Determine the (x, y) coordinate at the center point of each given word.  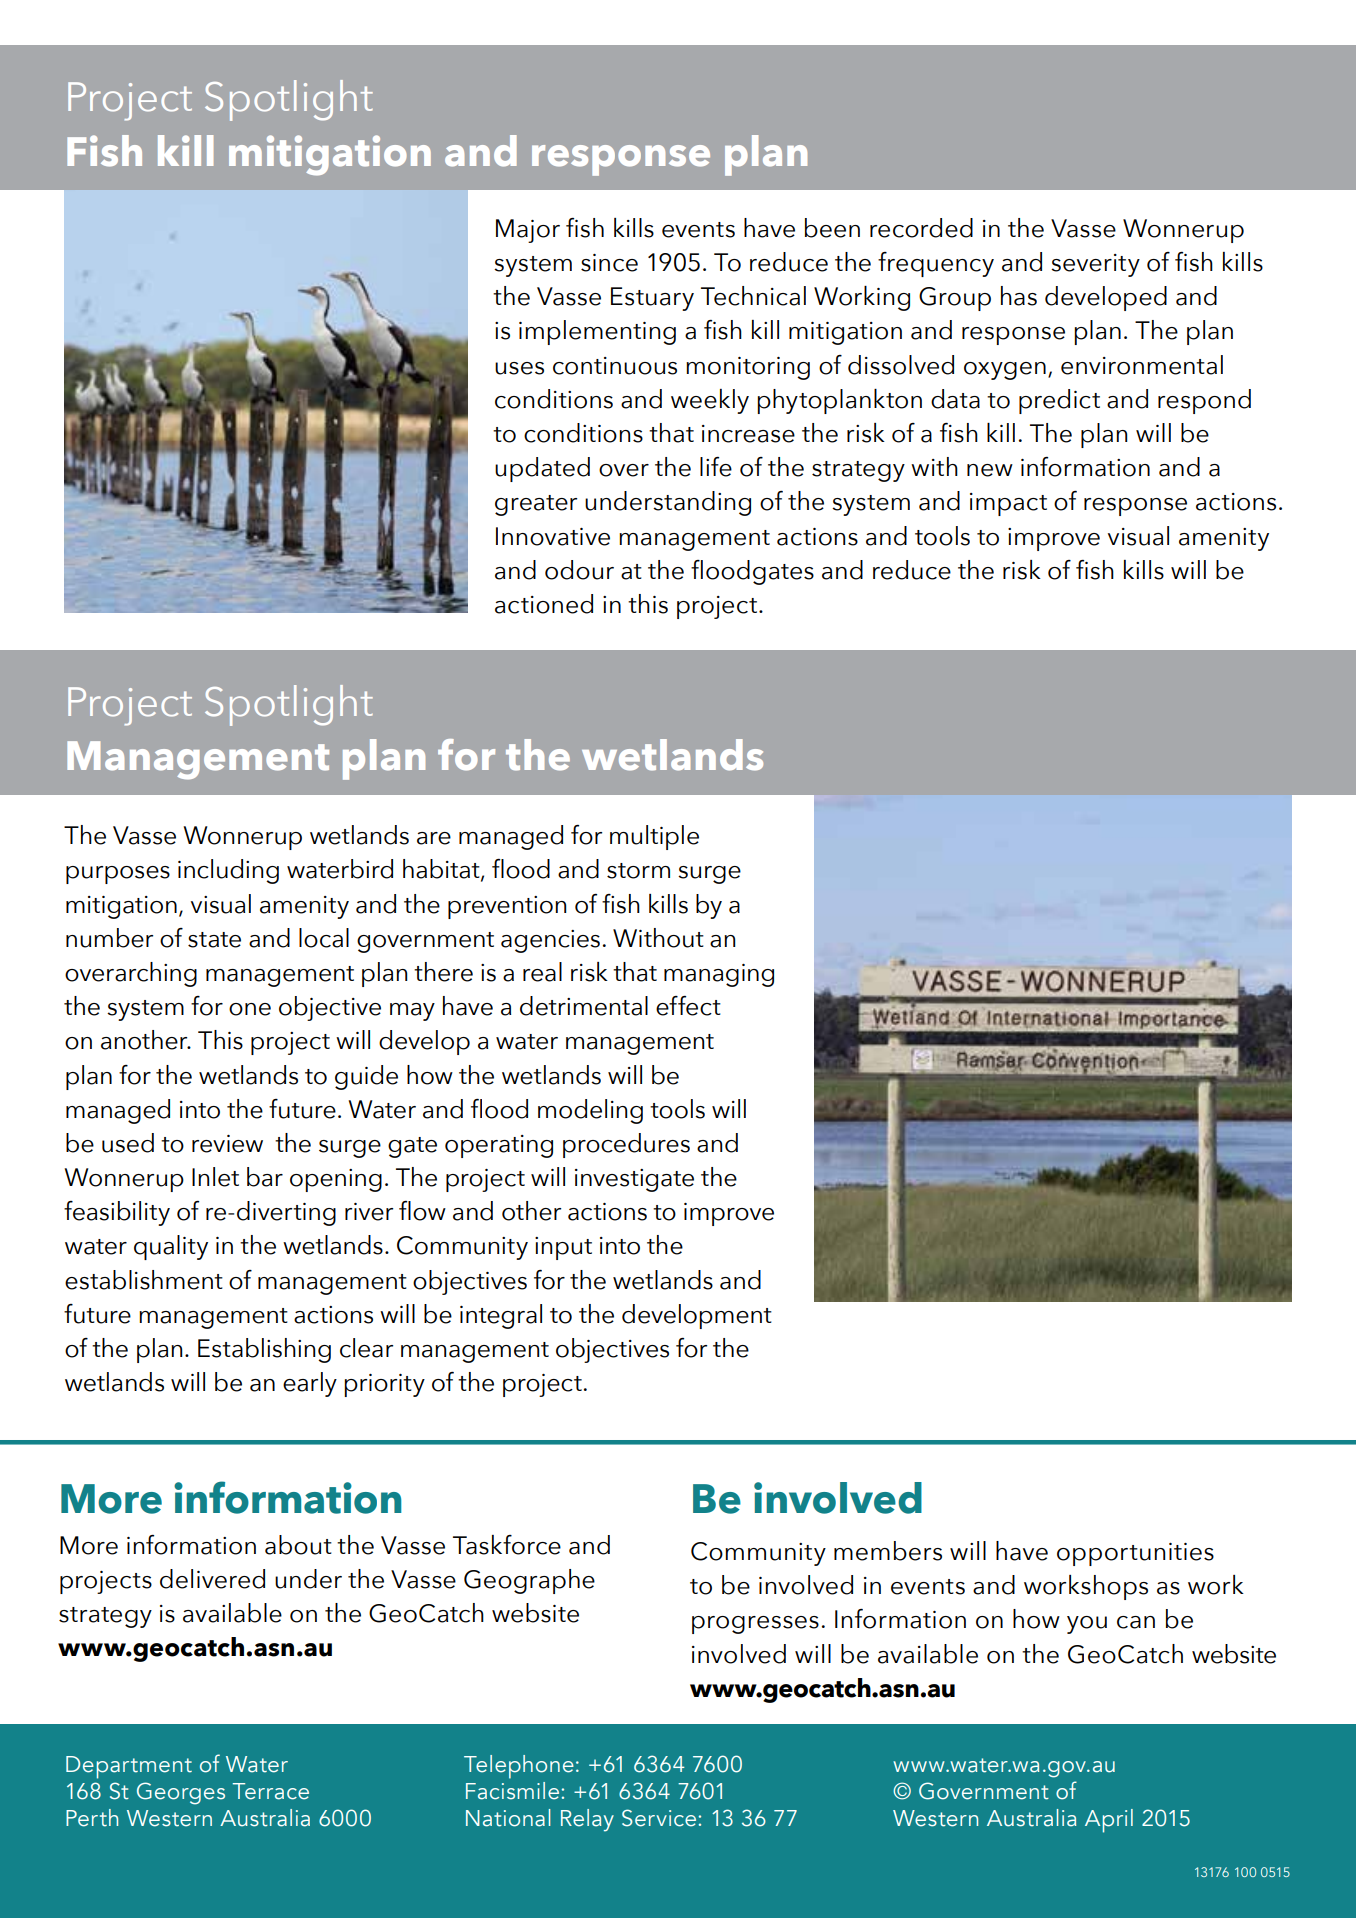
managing (719, 975)
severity (1095, 265)
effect (688, 1006)
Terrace (271, 1791)
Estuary (652, 299)
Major (528, 231)
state (214, 940)
